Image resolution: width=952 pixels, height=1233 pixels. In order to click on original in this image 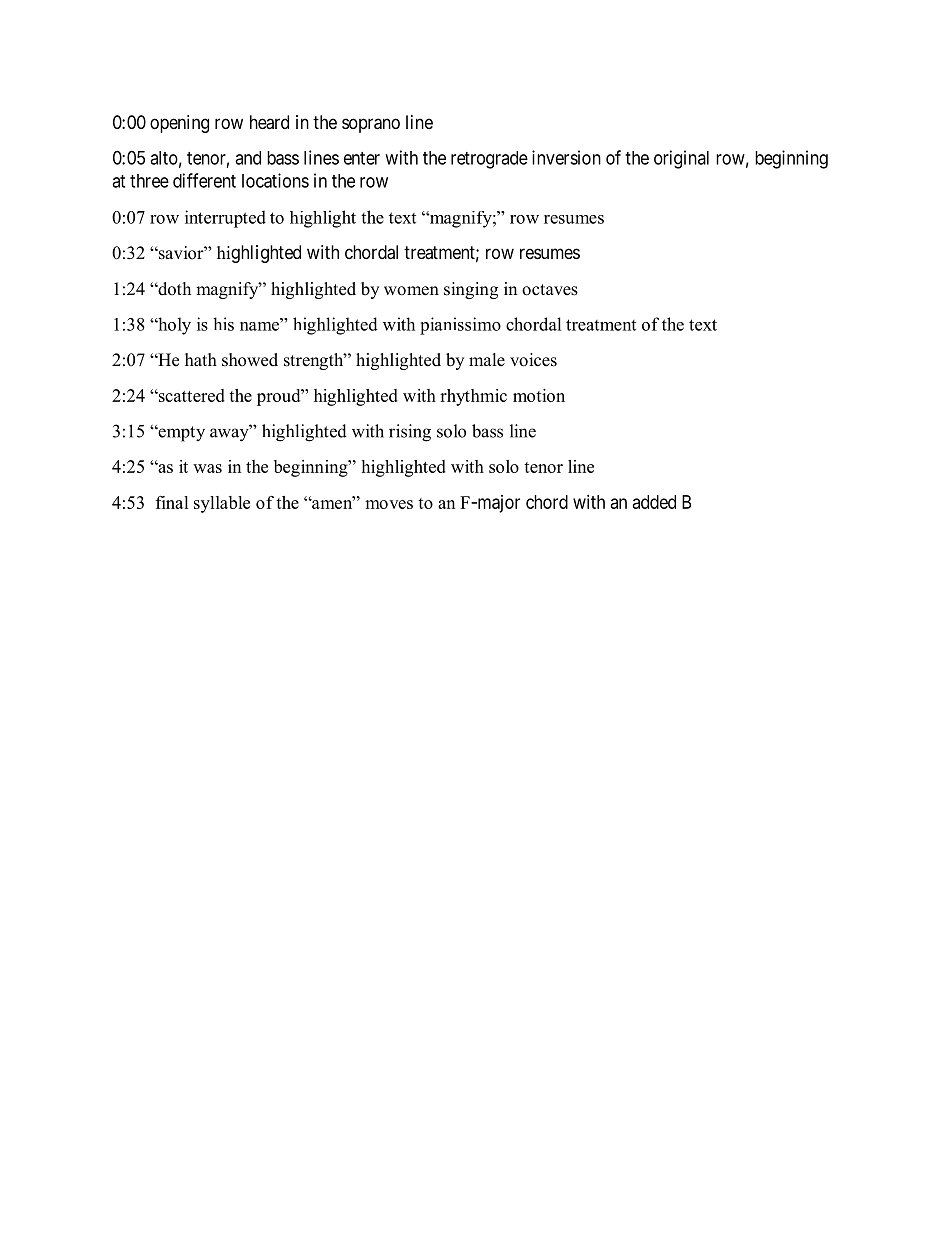, I will do `click(681, 159)`.
